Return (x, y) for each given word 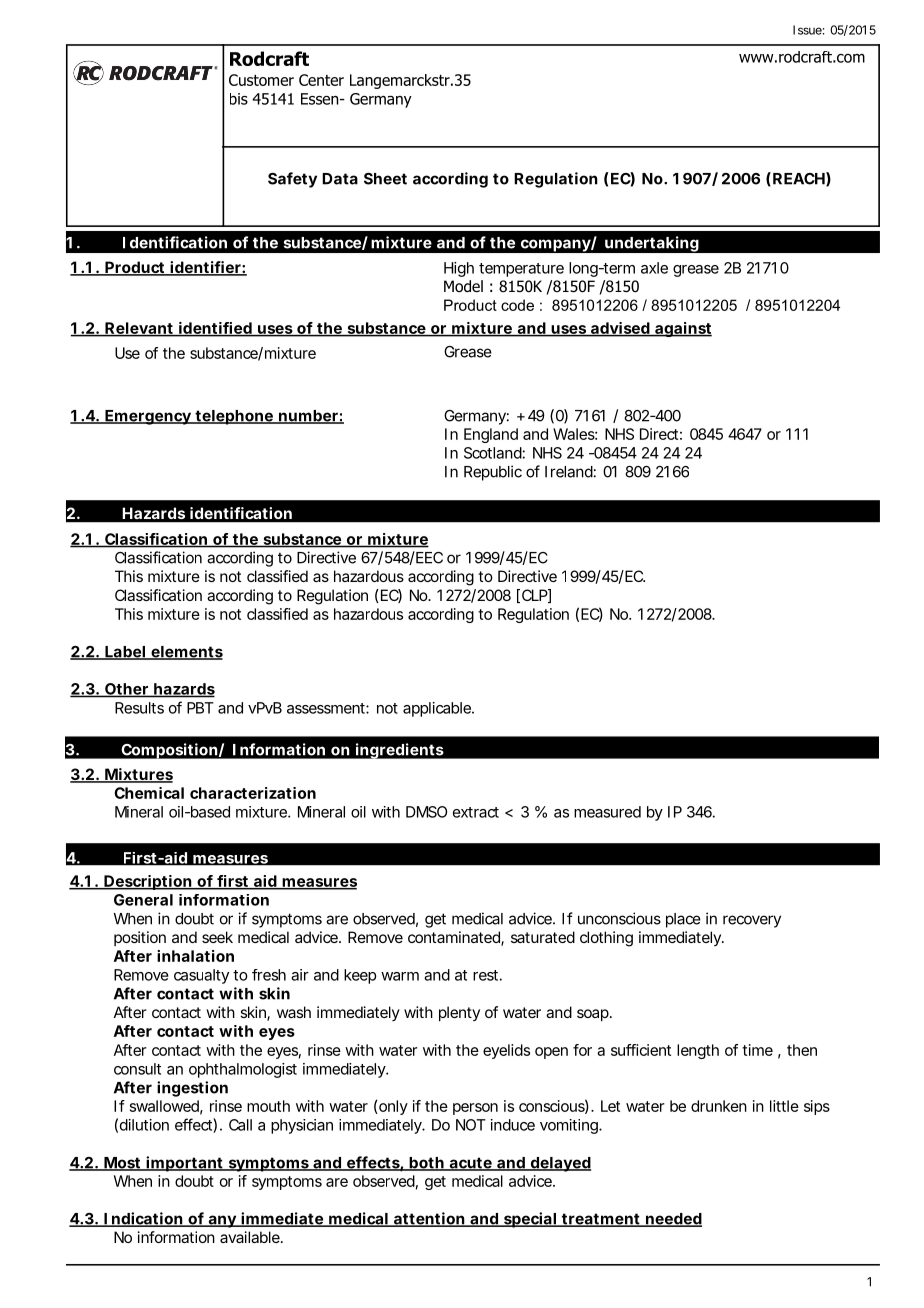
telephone (234, 417)
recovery (752, 921)
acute (470, 1164)
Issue (807, 30)
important (184, 1164)
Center (321, 80)
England (491, 435)
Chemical (149, 793)
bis (239, 99)
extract (476, 812)
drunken (719, 1106)
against (682, 329)
